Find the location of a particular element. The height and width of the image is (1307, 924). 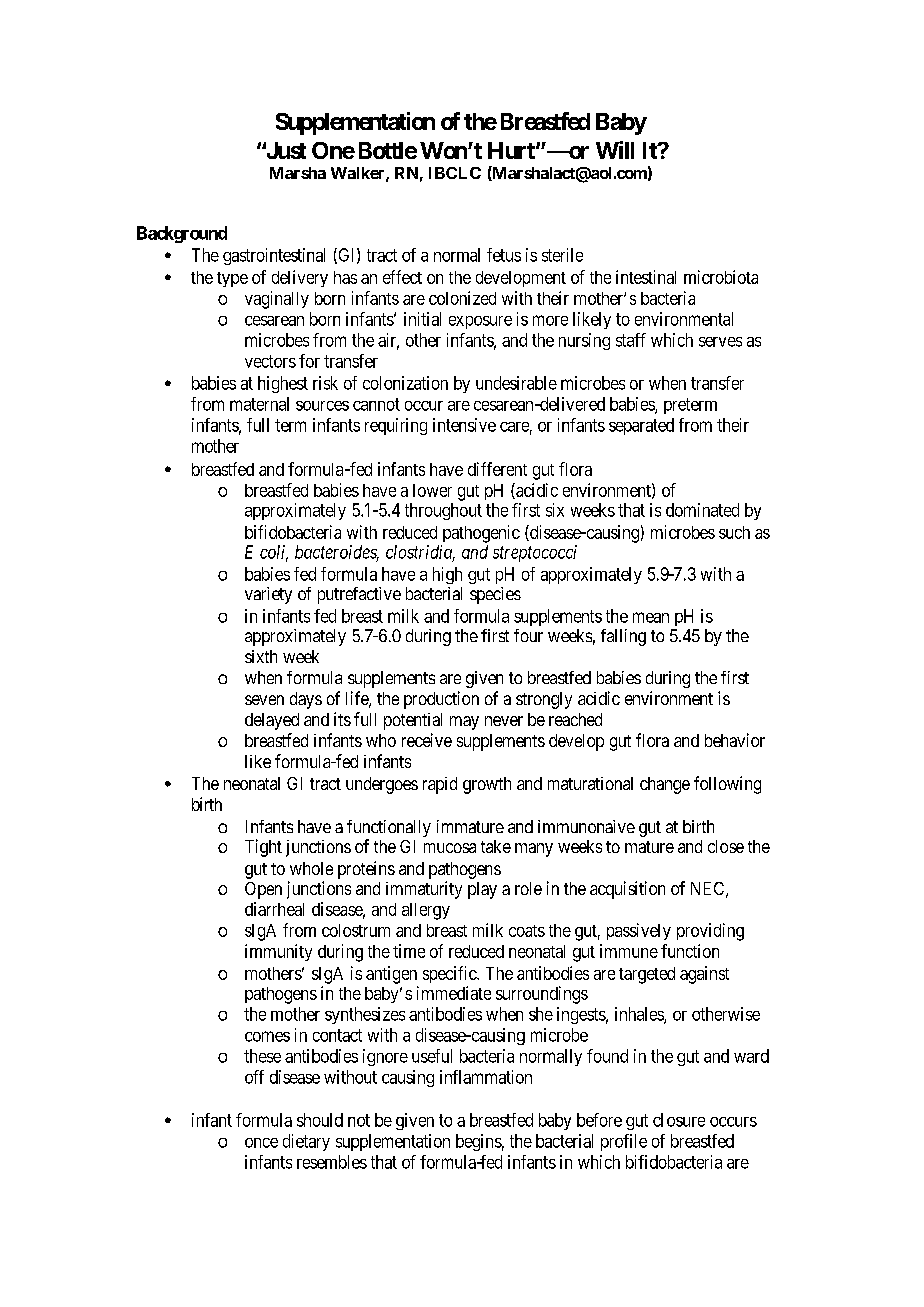

mean is located at coordinates (651, 617).
